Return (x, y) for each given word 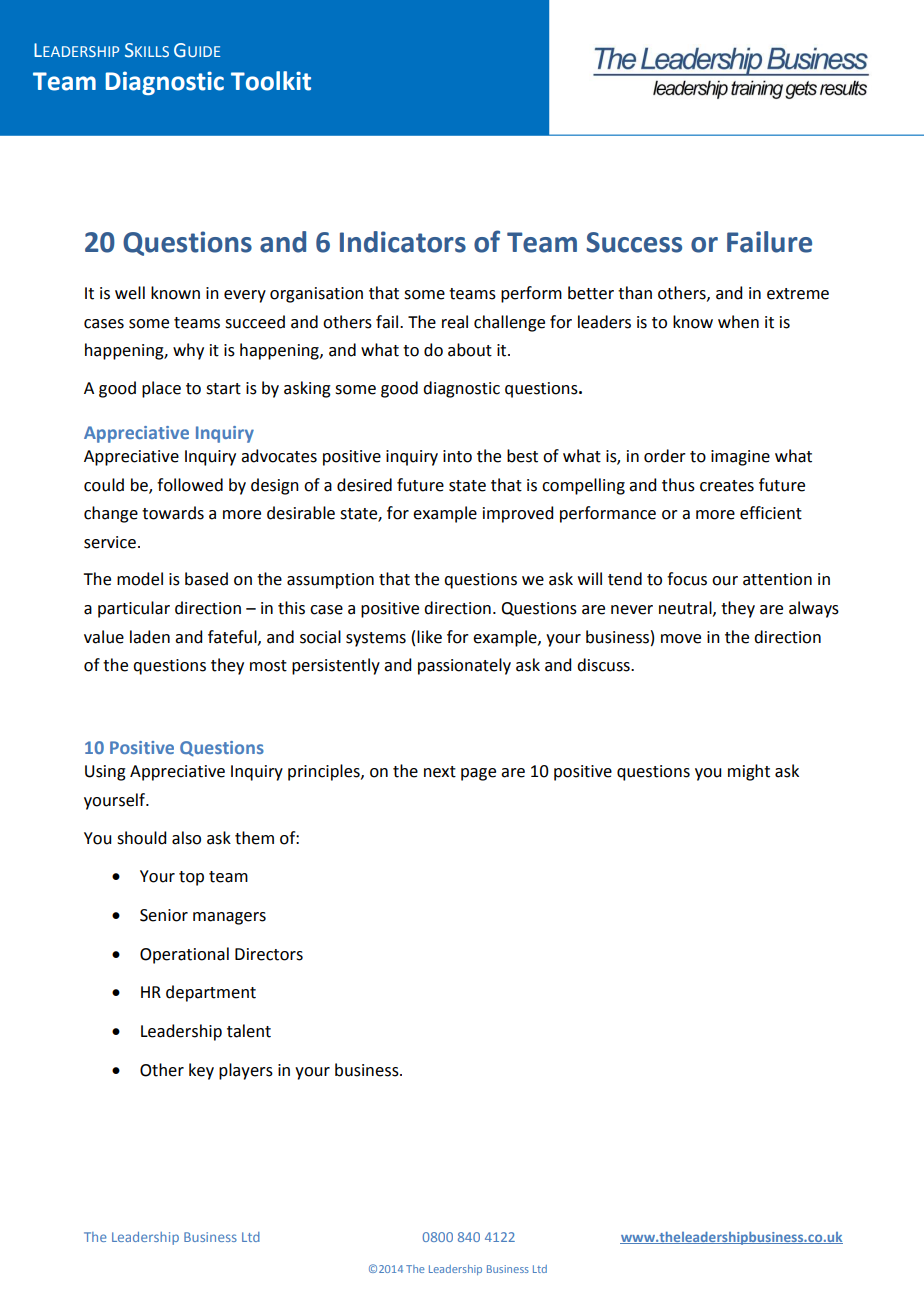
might (749, 772)
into (457, 456)
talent (249, 1031)
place (161, 389)
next (440, 772)
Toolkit (271, 81)
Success (634, 242)
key (201, 1071)
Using (105, 773)
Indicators (403, 242)
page (478, 774)
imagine (740, 458)
